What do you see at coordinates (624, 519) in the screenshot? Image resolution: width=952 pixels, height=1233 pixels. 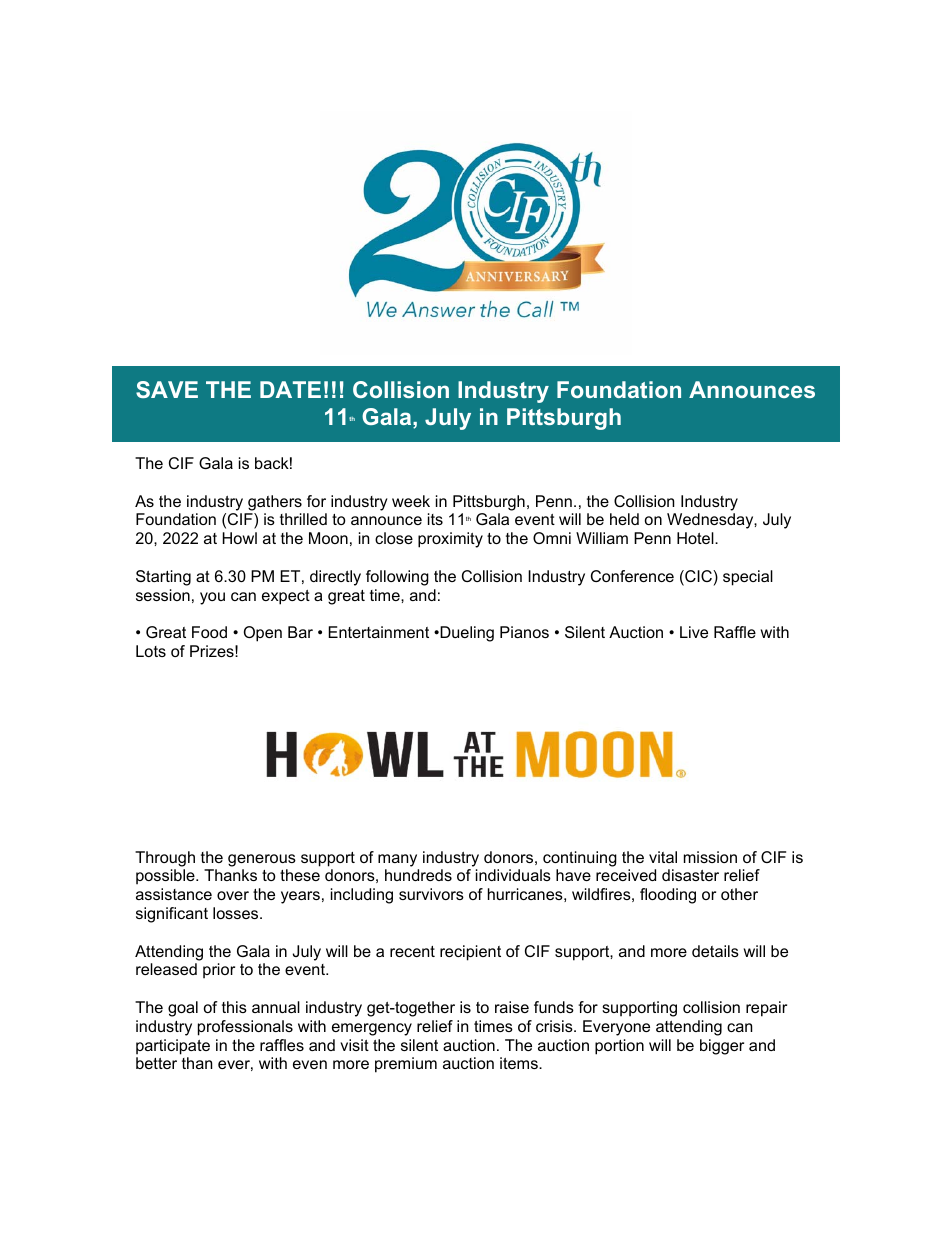 I see `held` at bounding box center [624, 519].
